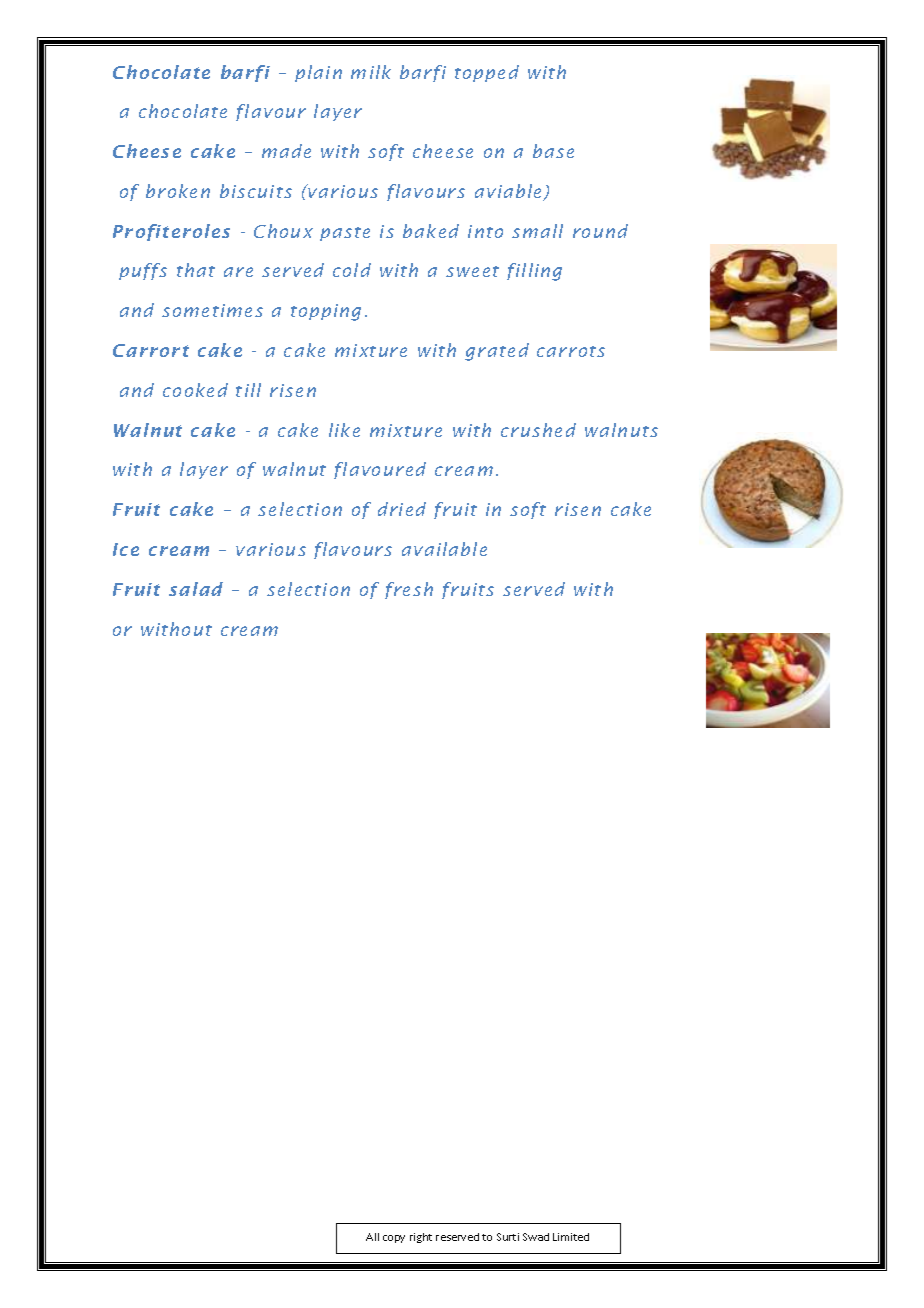 This page has height=1308, width=924. I want to click on available, so click(444, 549).
